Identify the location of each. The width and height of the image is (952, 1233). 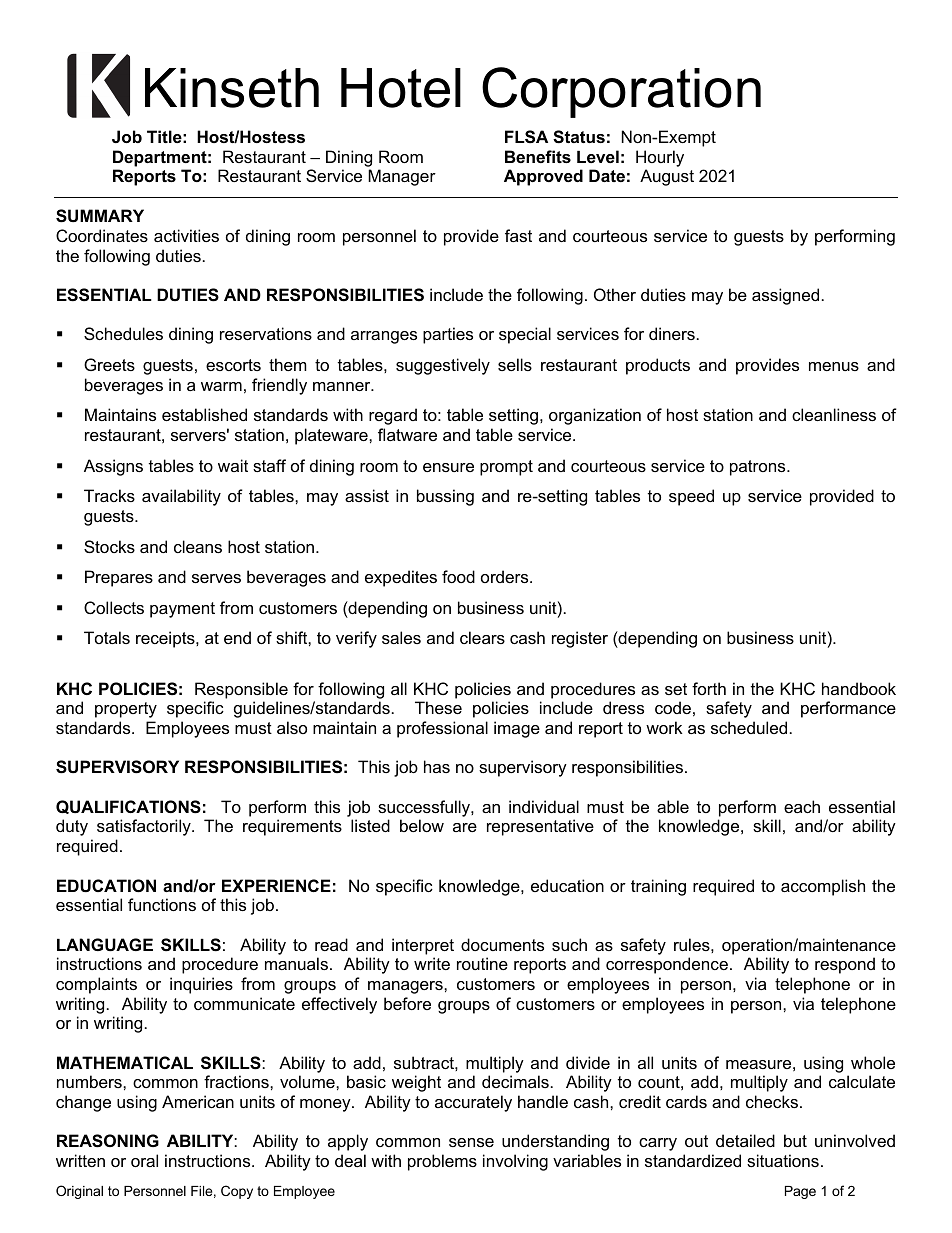
(802, 806).
